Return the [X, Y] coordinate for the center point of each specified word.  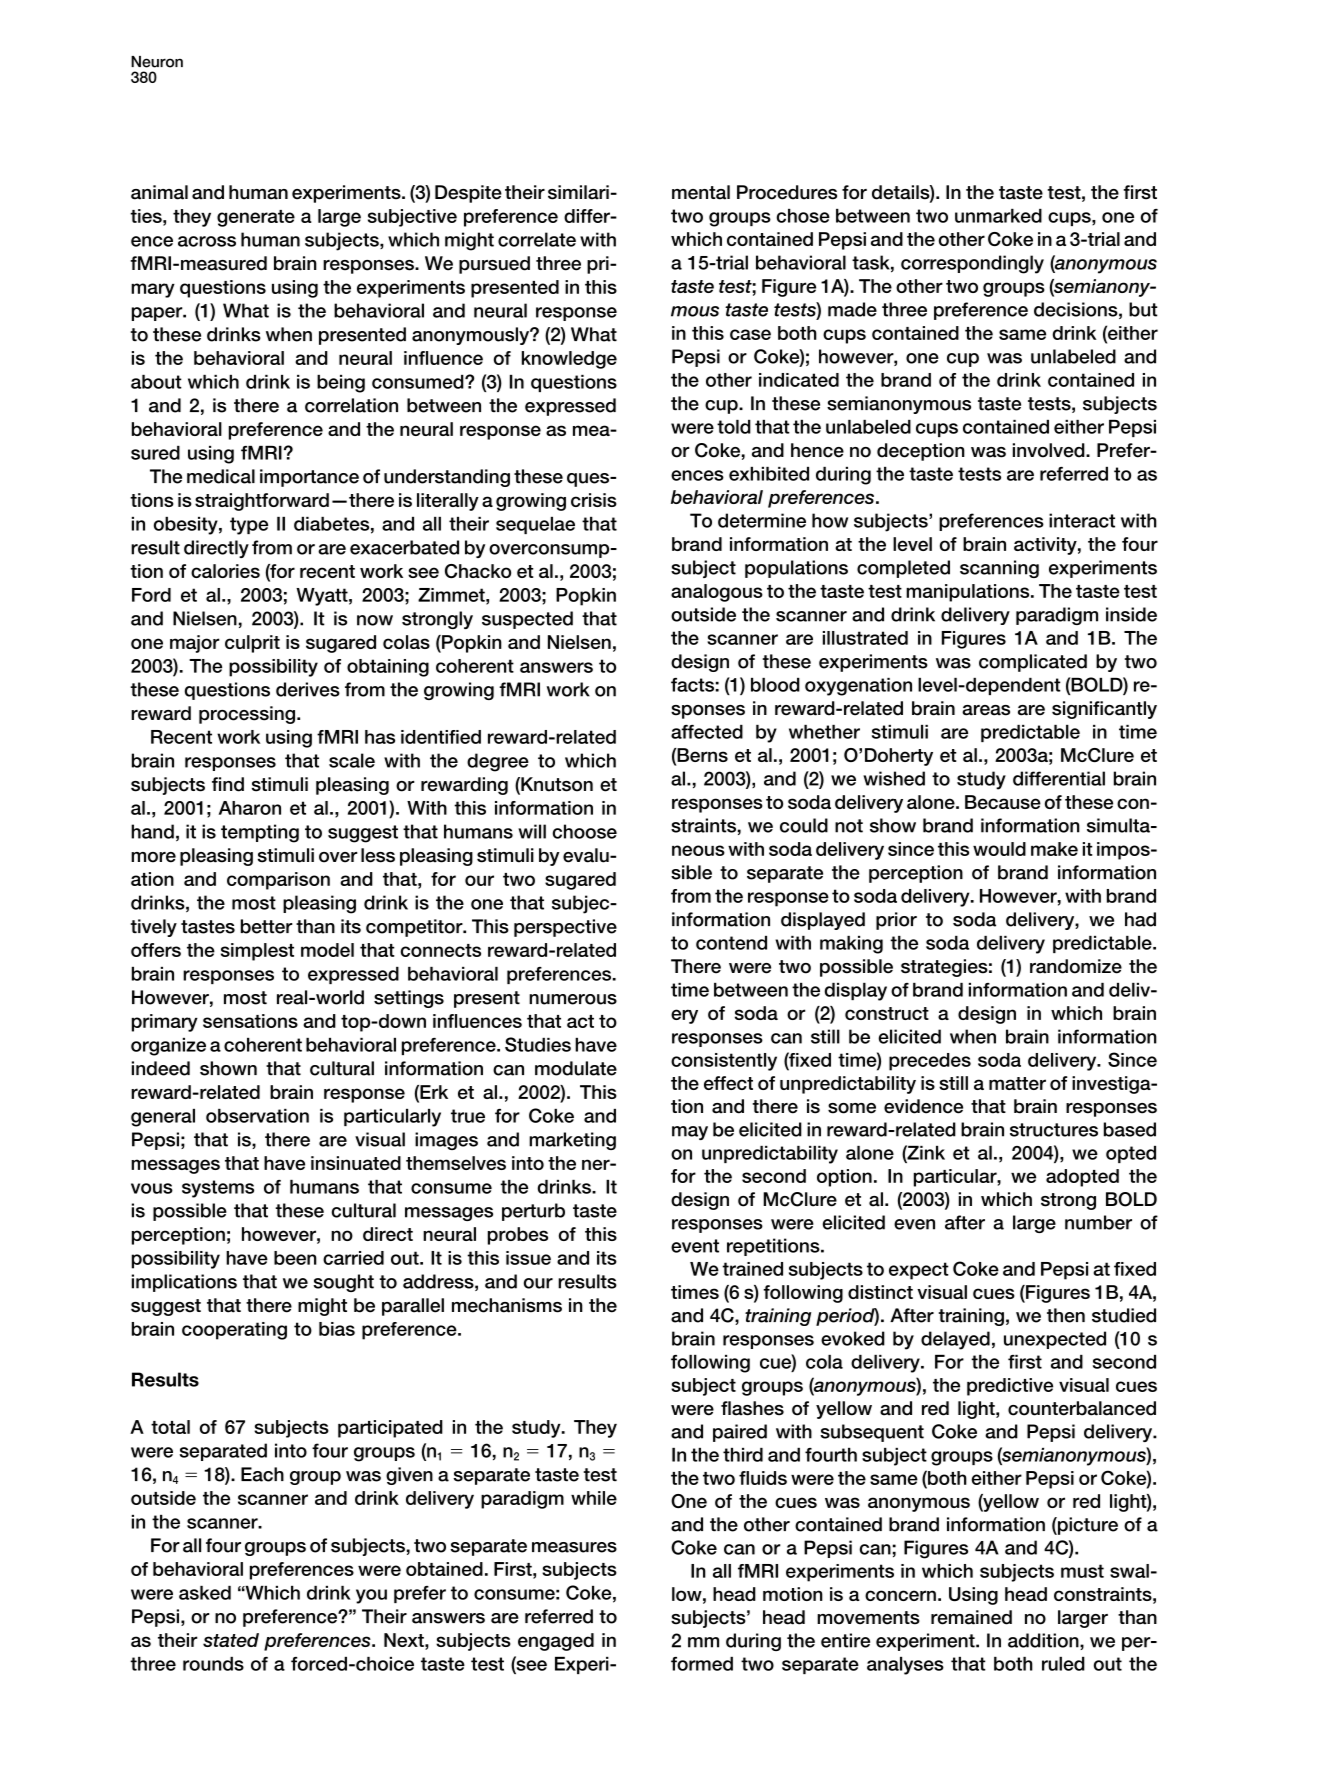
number [1098, 1222]
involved [1050, 450]
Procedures [787, 192]
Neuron [157, 62]
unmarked [998, 216]
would [999, 849]
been [295, 1258]
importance [309, 478]
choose [585, 831]
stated [231, 1640]
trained [752, 1269]
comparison [278, 881]
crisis [594, 500]
